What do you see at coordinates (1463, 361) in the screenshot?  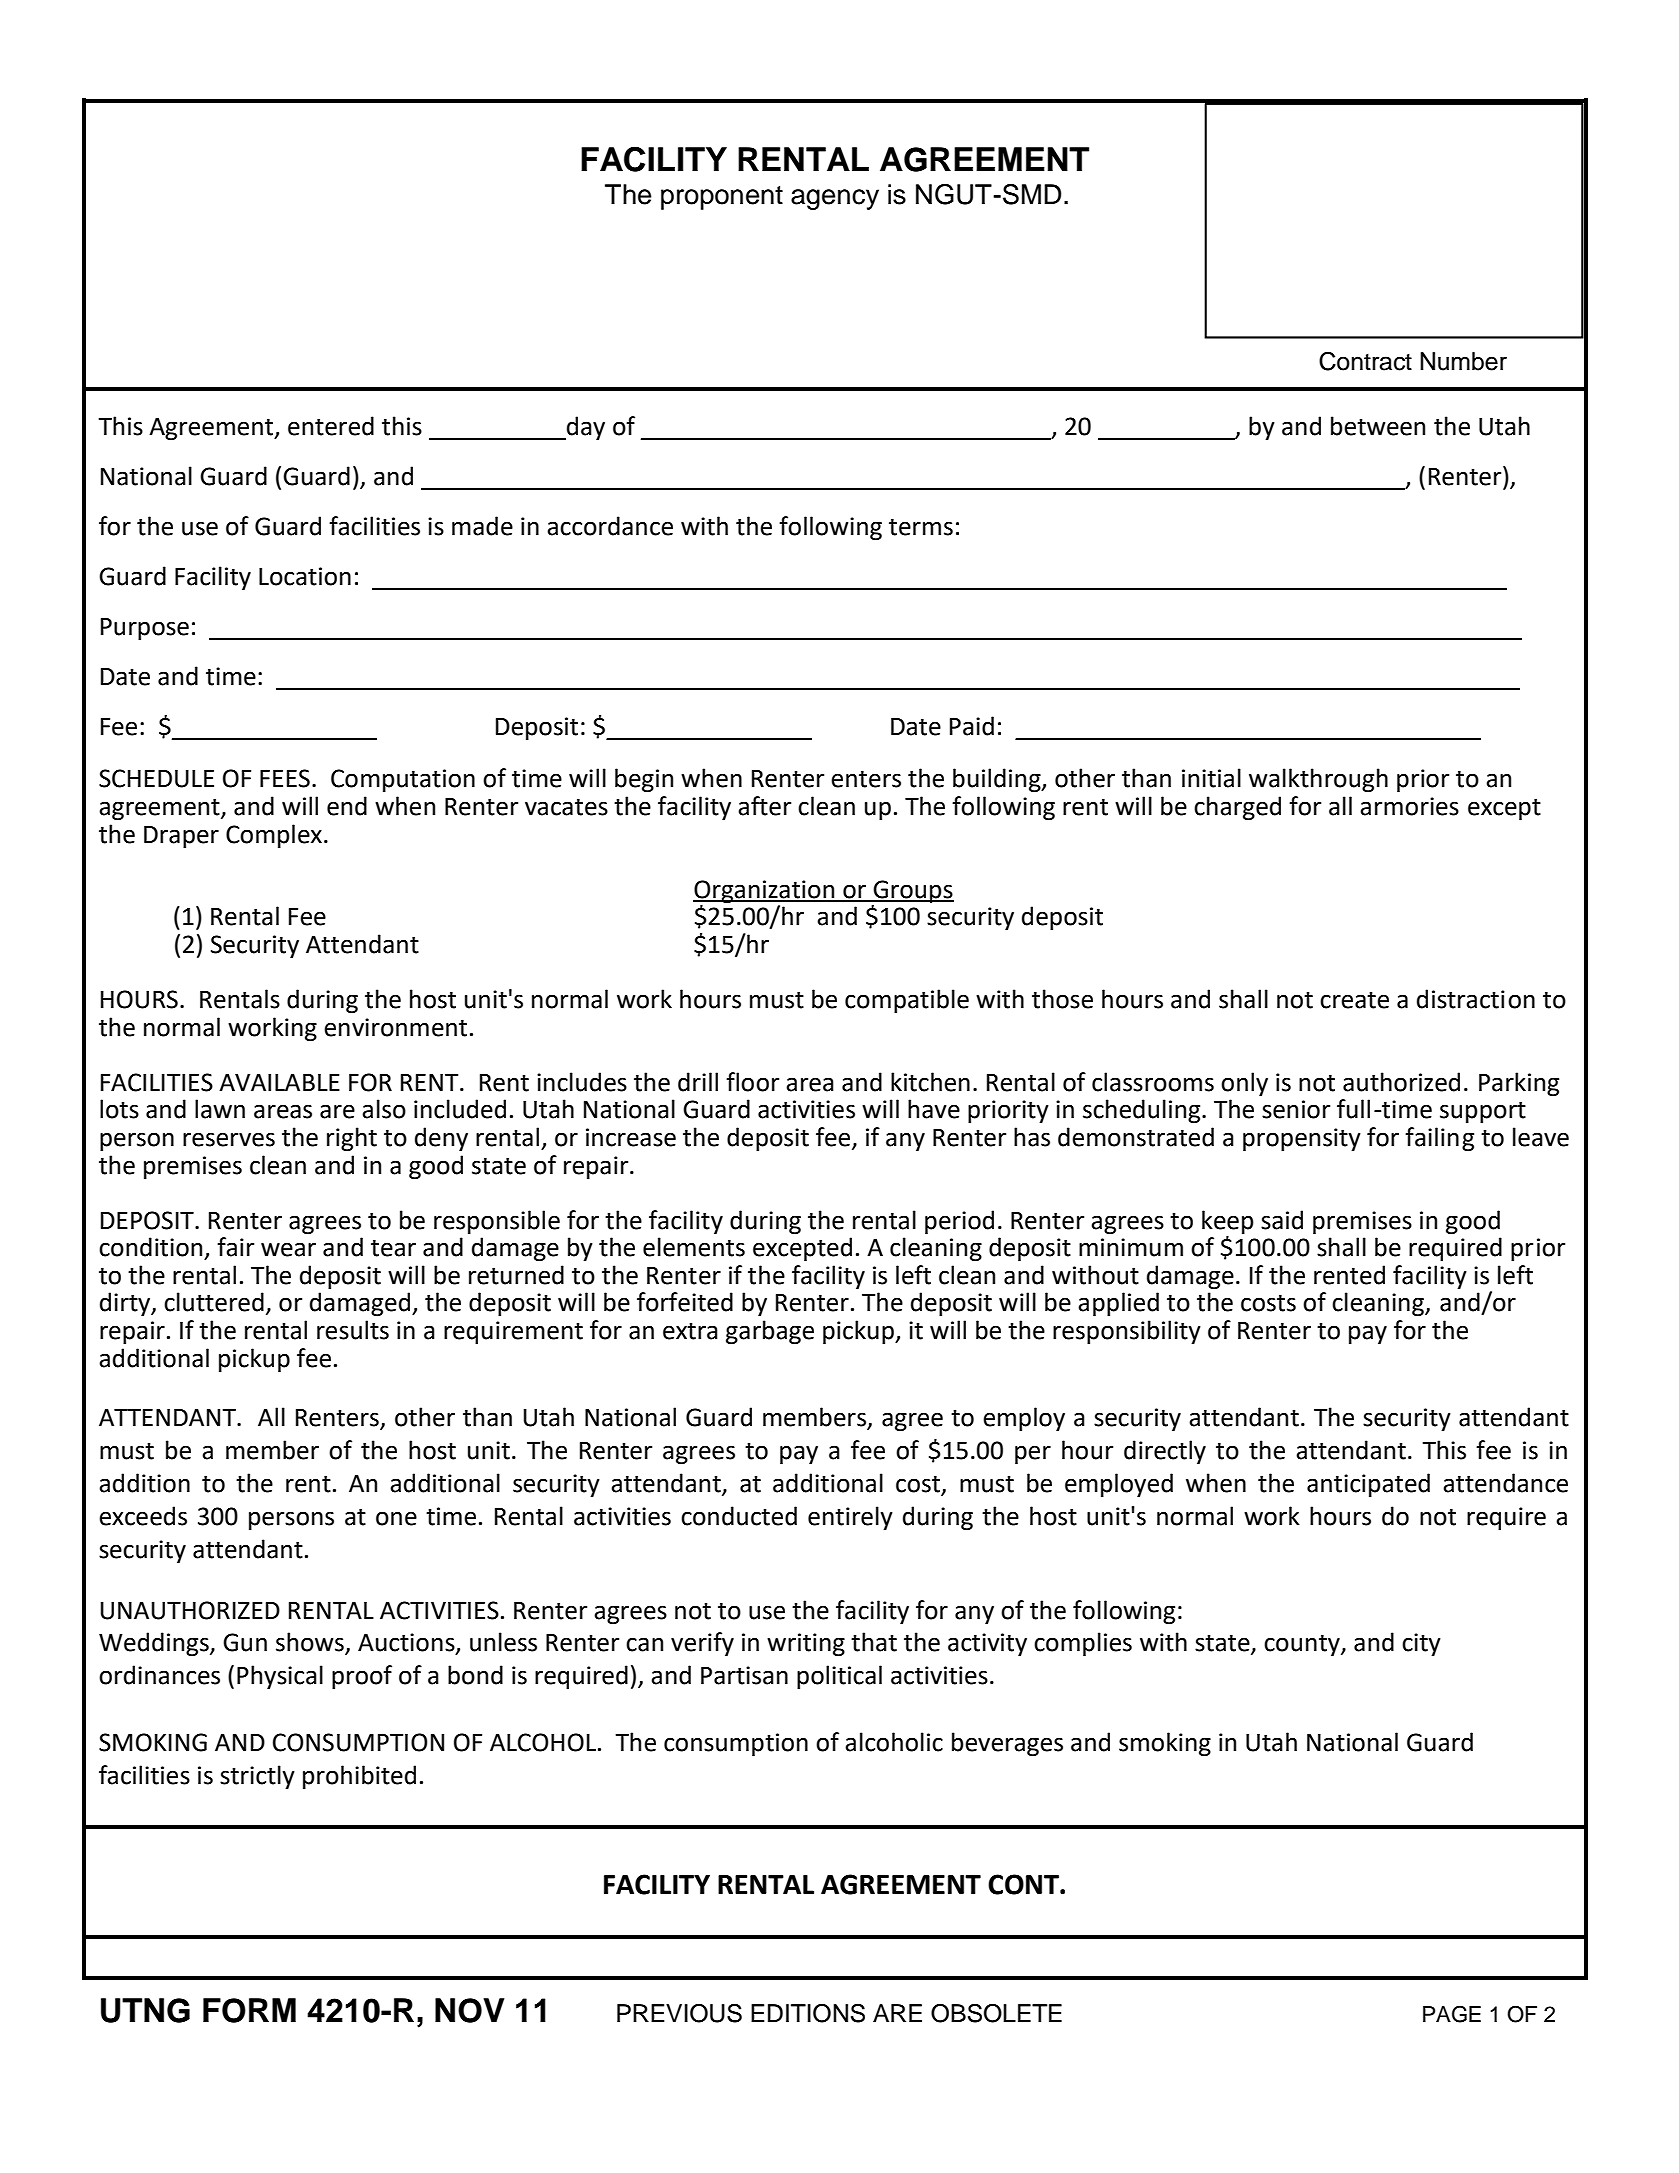 I see `Number` at bounding box center [1463, 361].
